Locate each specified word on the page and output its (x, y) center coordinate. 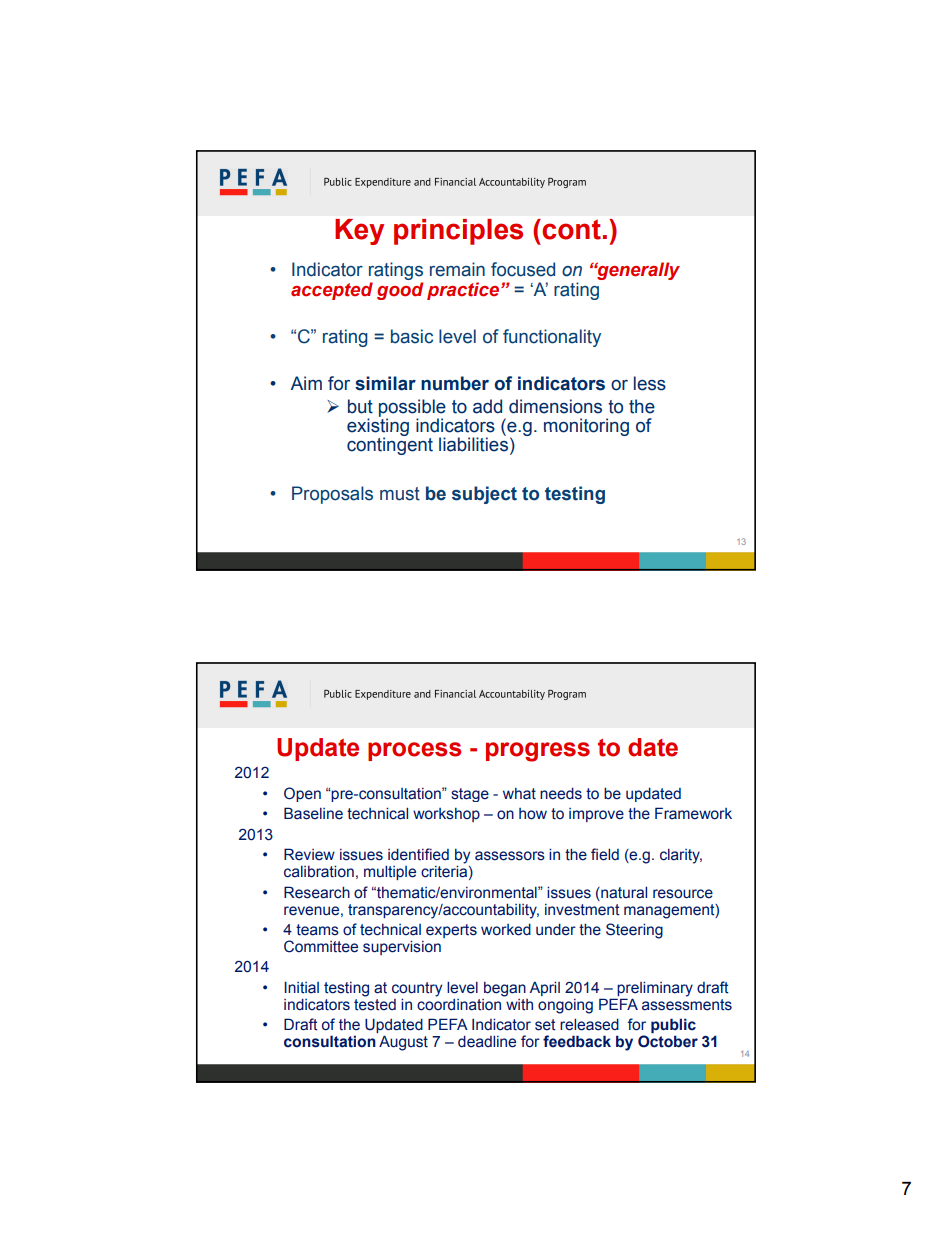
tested (375, 1003)
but (360, 406)
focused (523, 269)
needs (561, 794)
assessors (510, 856)
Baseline (313, 813)
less (650, 383)
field (605, 854)
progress (538, 752)
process (414, 751)
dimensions (555, 406)
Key (359, 232)
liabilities (473, 444)
